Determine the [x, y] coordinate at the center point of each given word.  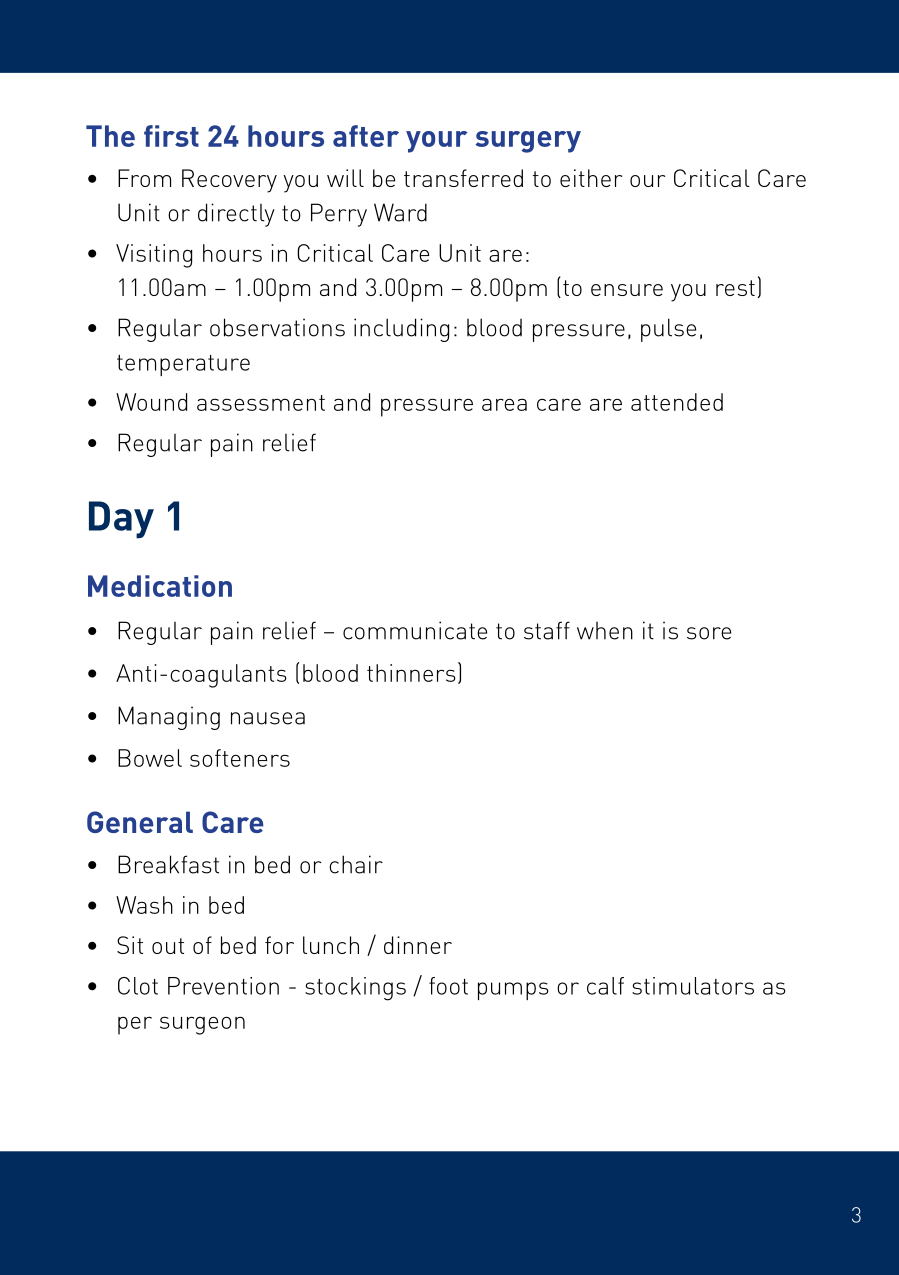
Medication [160, 586]
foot [448, 986]
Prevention [223, 986]
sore [709, 633]
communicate [415, 630]
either [591, 178]
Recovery [229, 181]
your [437, 142]
